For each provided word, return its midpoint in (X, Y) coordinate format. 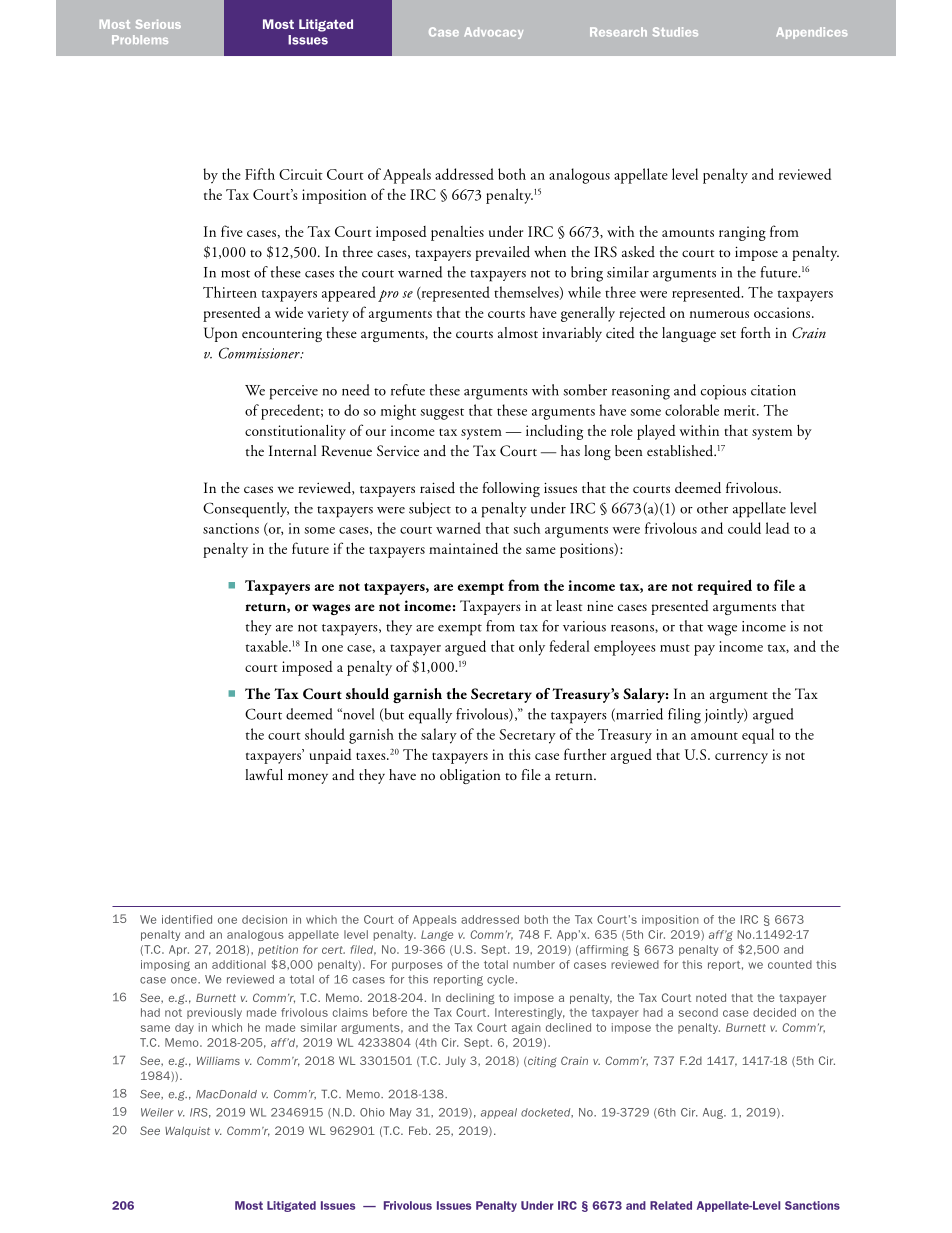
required (724, 587)
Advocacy (493, 33)
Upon (221, 334)
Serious (158, 24)
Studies (675, 32)
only (532, 648)
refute (408, 390)
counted (790, 964)
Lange (437, 935)
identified (187, 919)
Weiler (157, 1112)
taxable (268, 646)
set (728, 334)
